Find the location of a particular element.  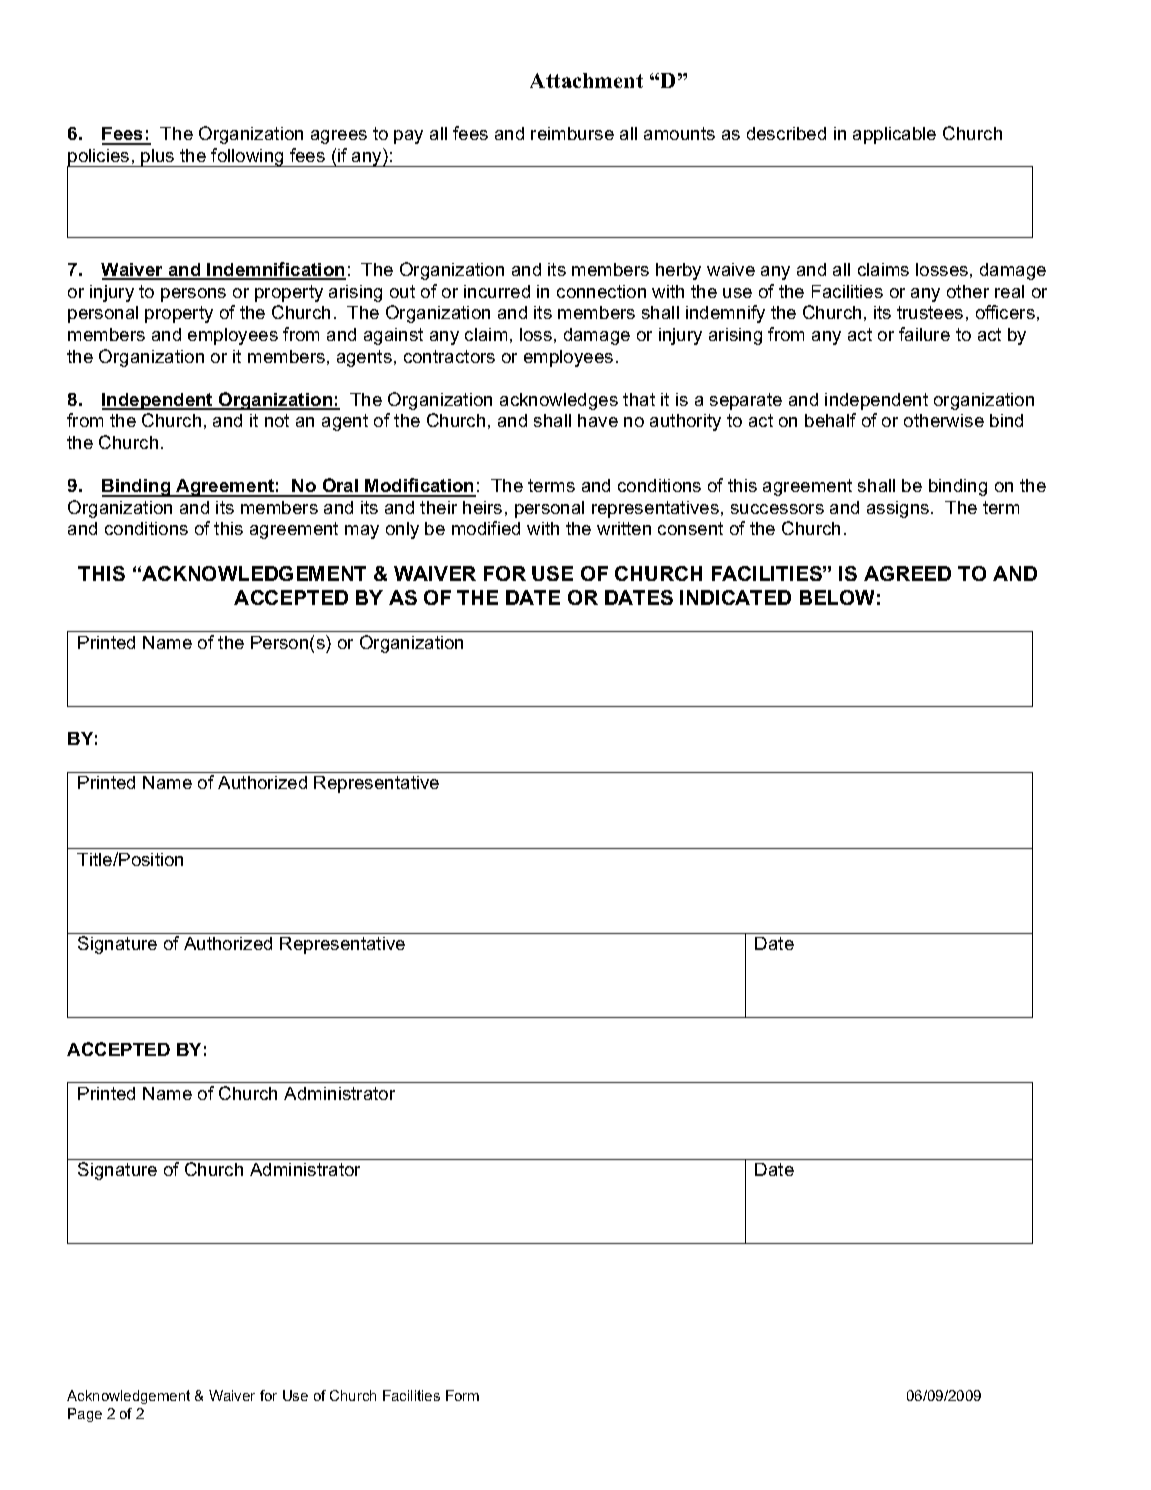

applicable is located at coordinates (894, 135).
